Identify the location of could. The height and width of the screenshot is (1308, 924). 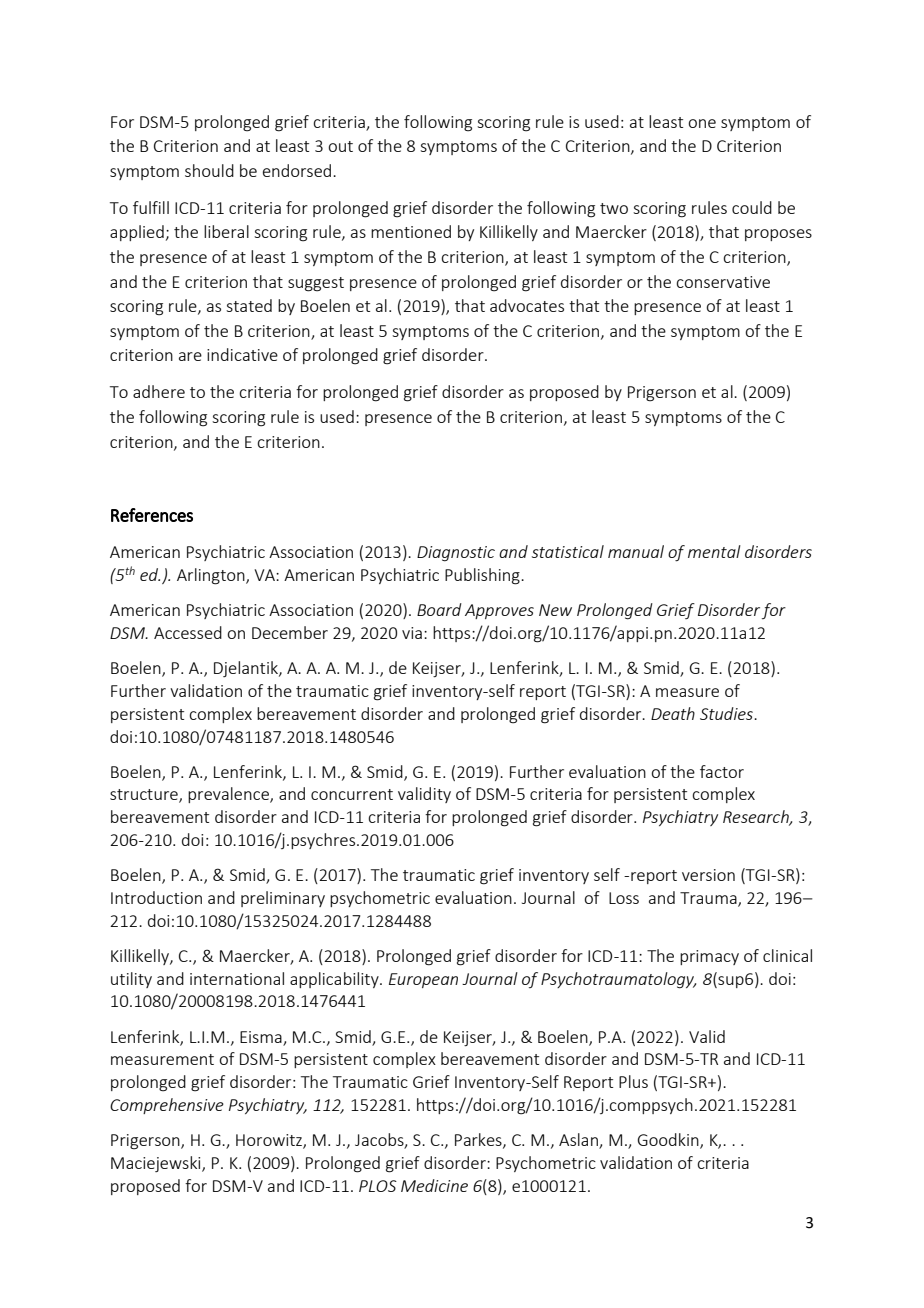
(752, 207).
